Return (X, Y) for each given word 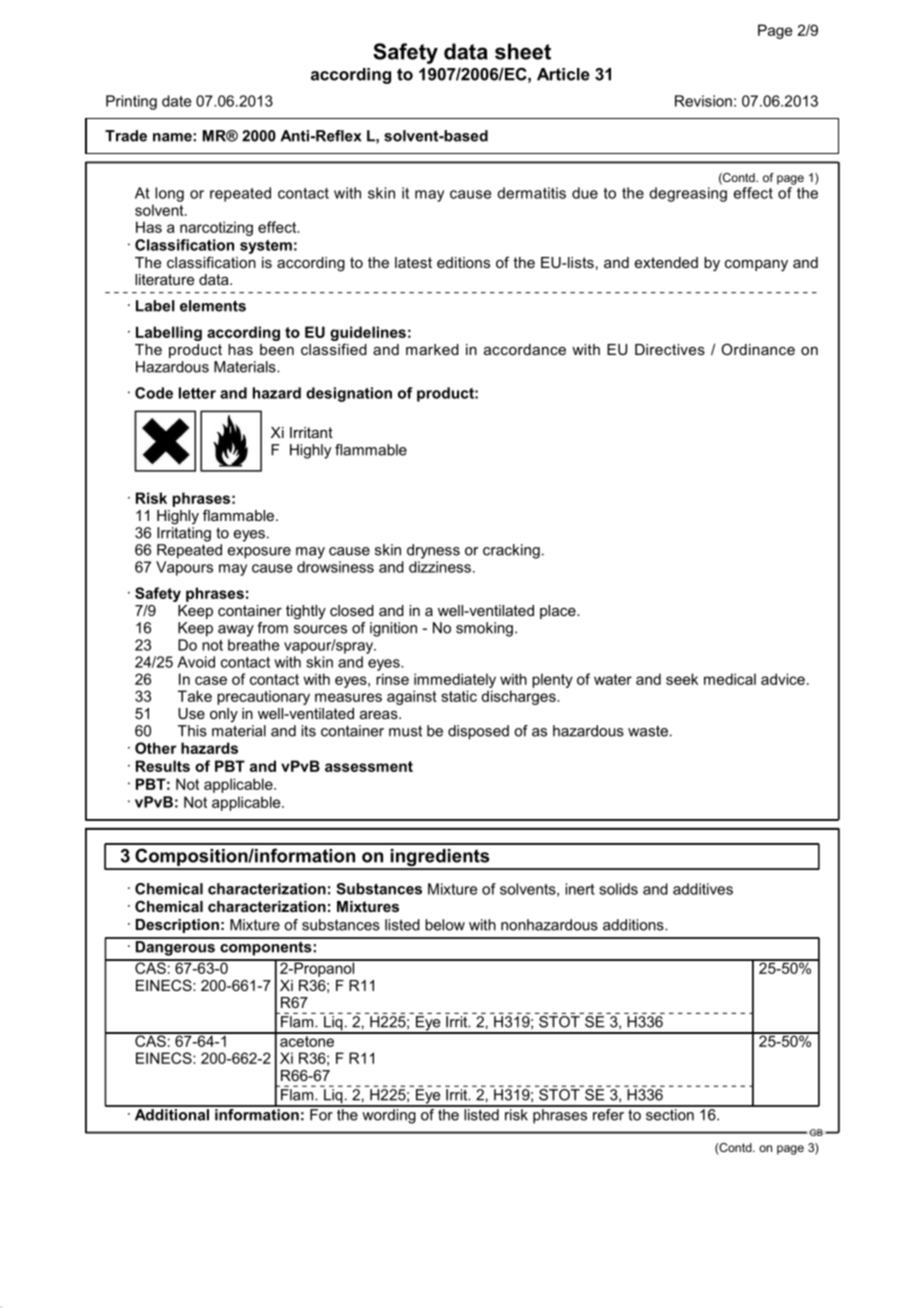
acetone (307, 1040)
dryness (433, 551)
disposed (478, 732)
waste (648, 731)
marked (432, 349)
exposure (259, 553)
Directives (670, 349)
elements (213, 306)
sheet (523, 51)
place (559, 612)
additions (634, 925)
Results (163, 766)
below (445, 925)
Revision (703, 101)
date (176, 101)
